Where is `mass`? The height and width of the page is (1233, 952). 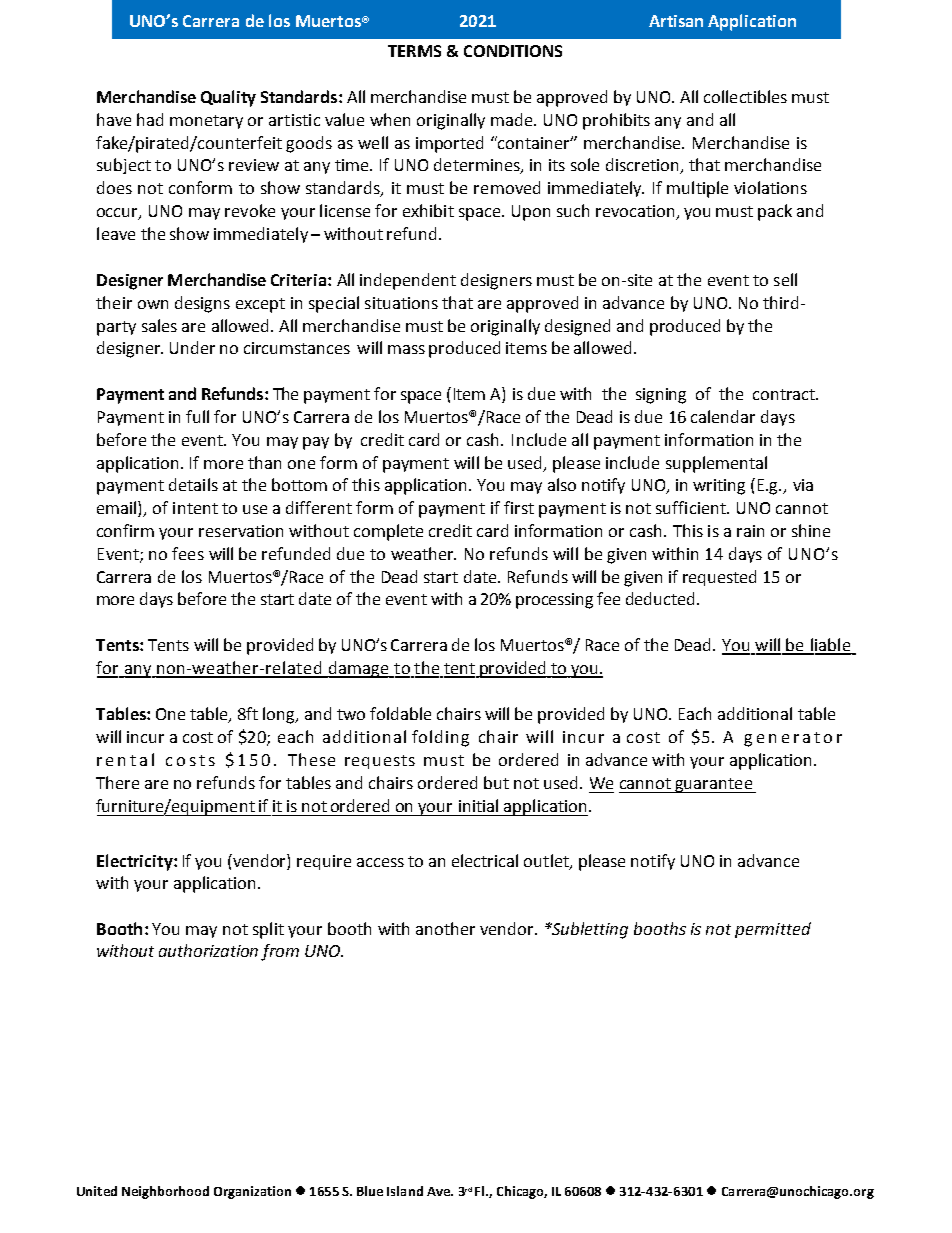 mass is located at coordinates (406, 349).
